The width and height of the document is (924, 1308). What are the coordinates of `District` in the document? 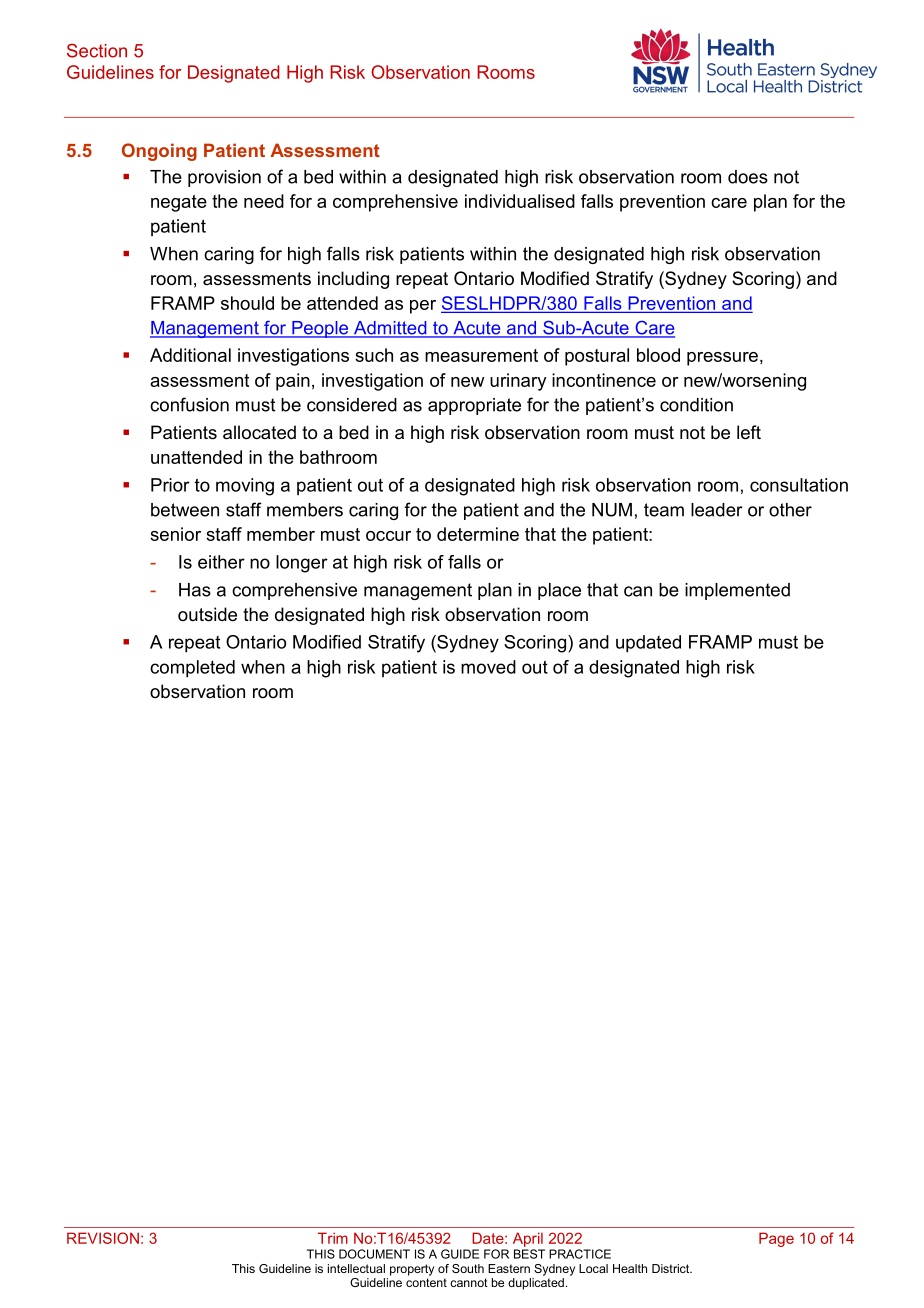 It's located at (672, 1268).
